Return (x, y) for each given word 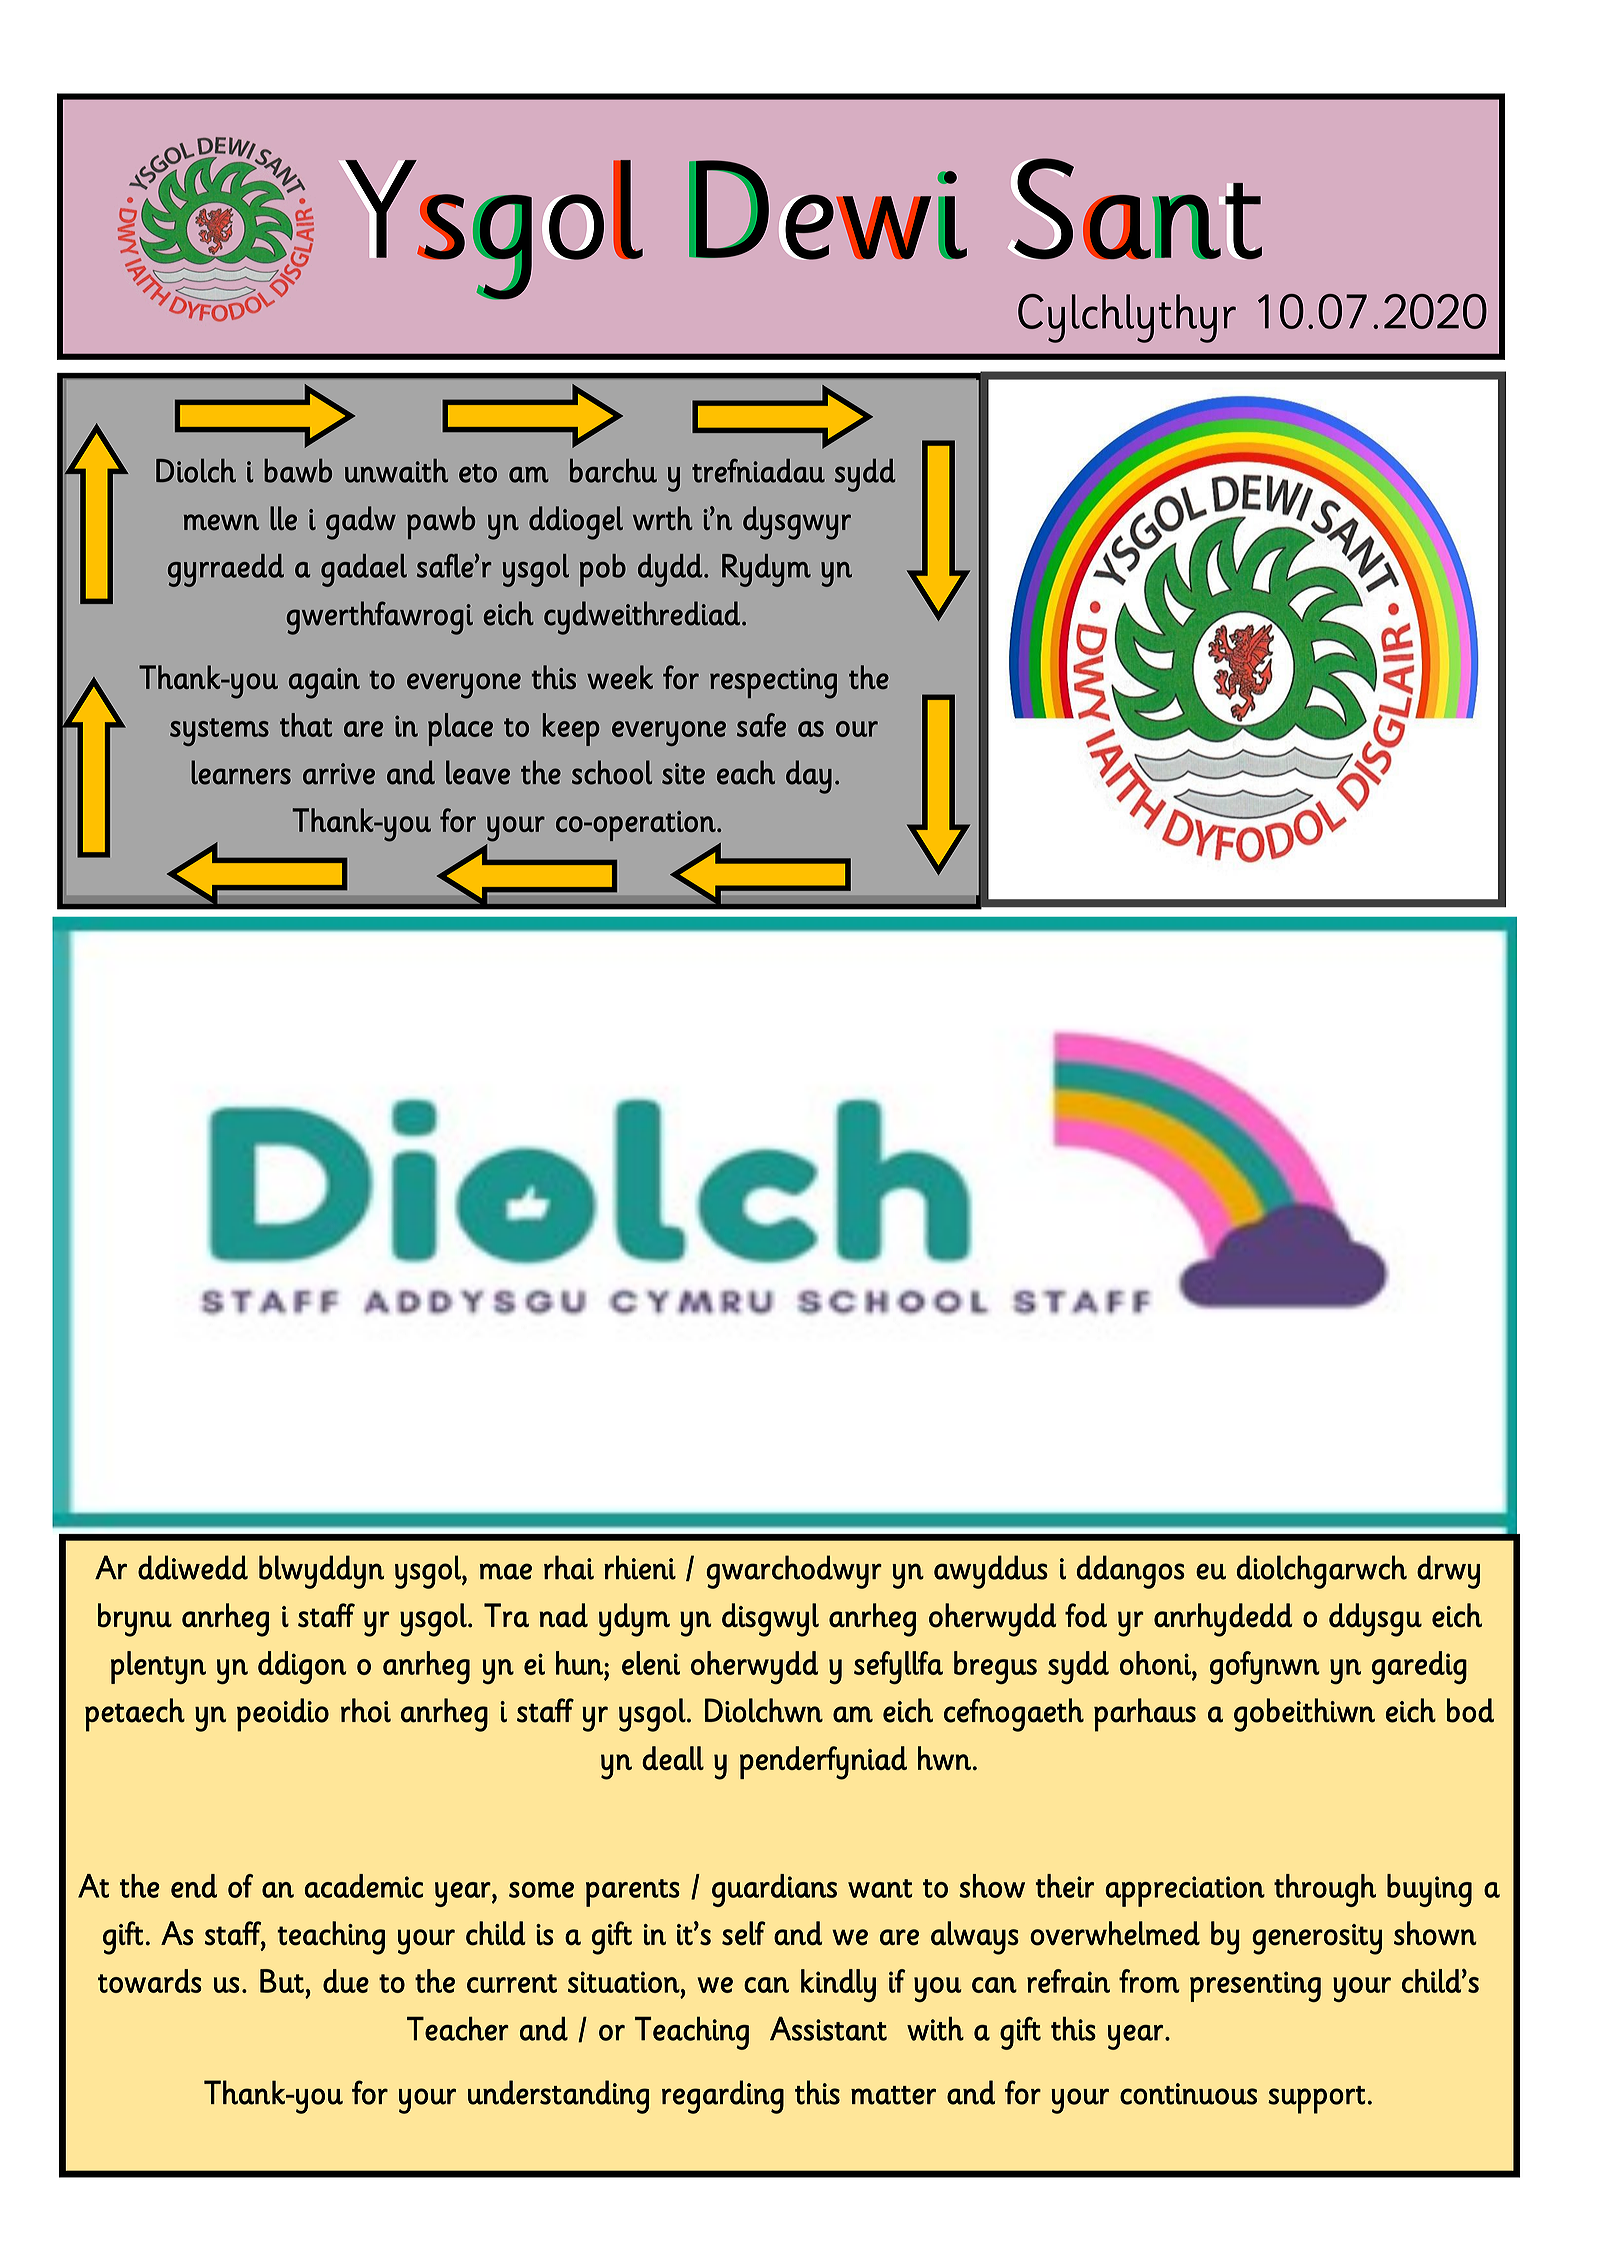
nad (563, 1615)
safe (761, 725)
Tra (506, 1615)
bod (1470, 1710)
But (282, 1981)
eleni (651, 1663)
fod (1086, 1615)
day (809, 777)
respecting (773, 683)
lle (283, 518)
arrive (339, 774)
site (683, 774)
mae (506, 1571)
